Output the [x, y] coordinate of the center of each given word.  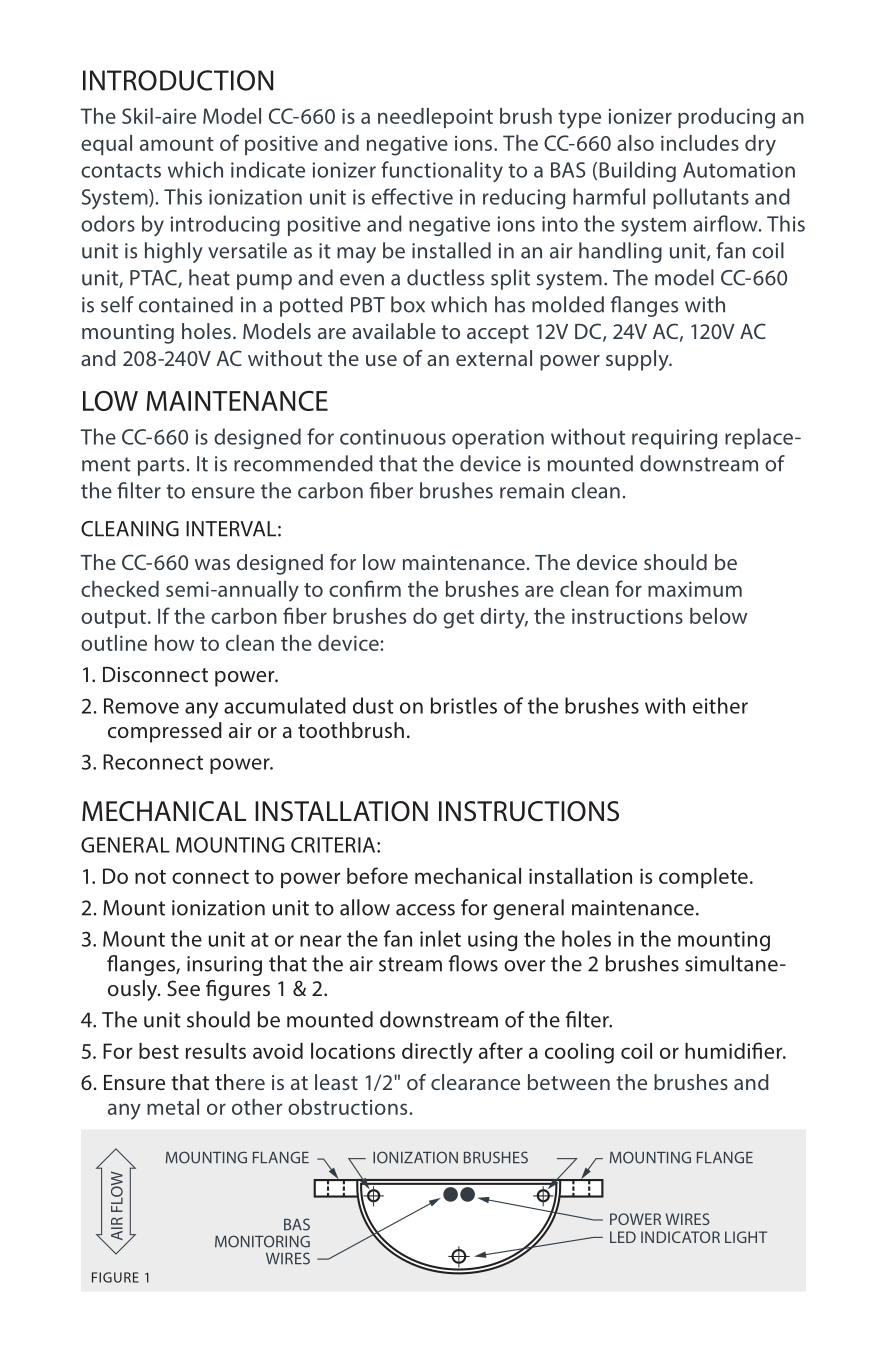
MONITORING [262, 1241]
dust [373, 705]
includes [700, 143]
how [174, 643]
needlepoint [435, 118]
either [720, 705]
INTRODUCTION [178, 80]
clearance [475, 1082]
